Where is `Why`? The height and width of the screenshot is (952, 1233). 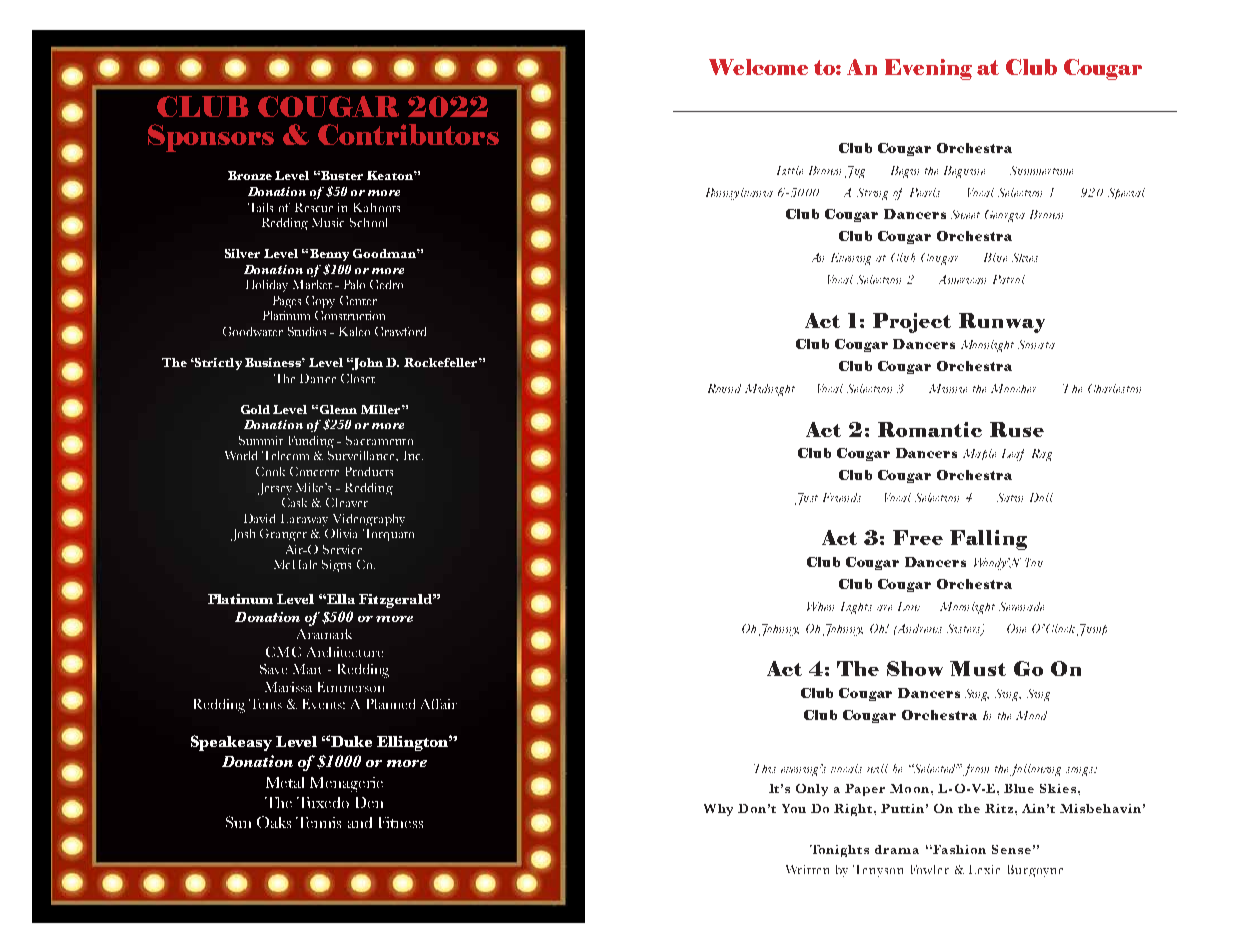
Why is located at coordinates (718, 810).
